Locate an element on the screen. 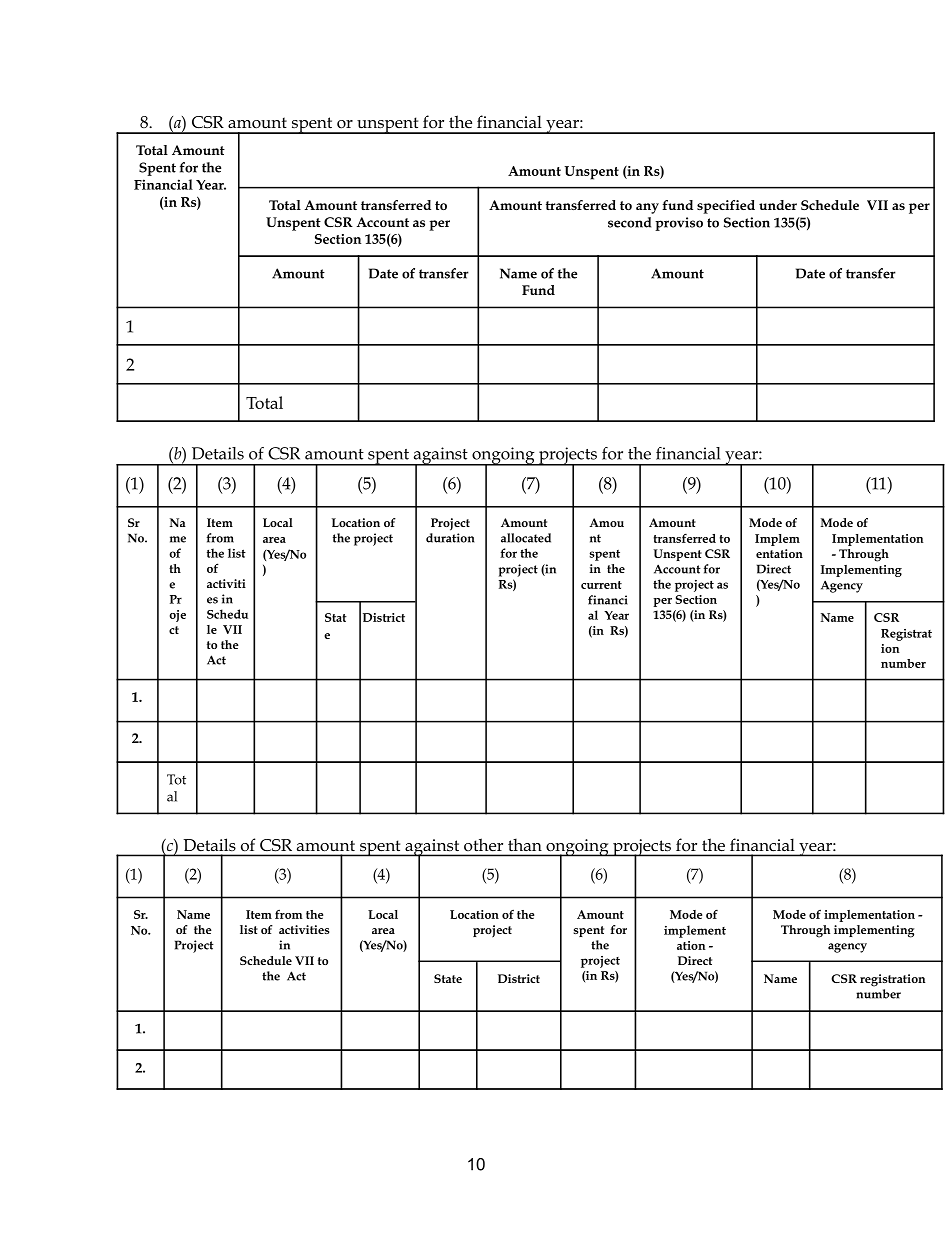 Image resolution: width=952 pixels, height=1233 pixels. under is located at coordinates (778, 205).
